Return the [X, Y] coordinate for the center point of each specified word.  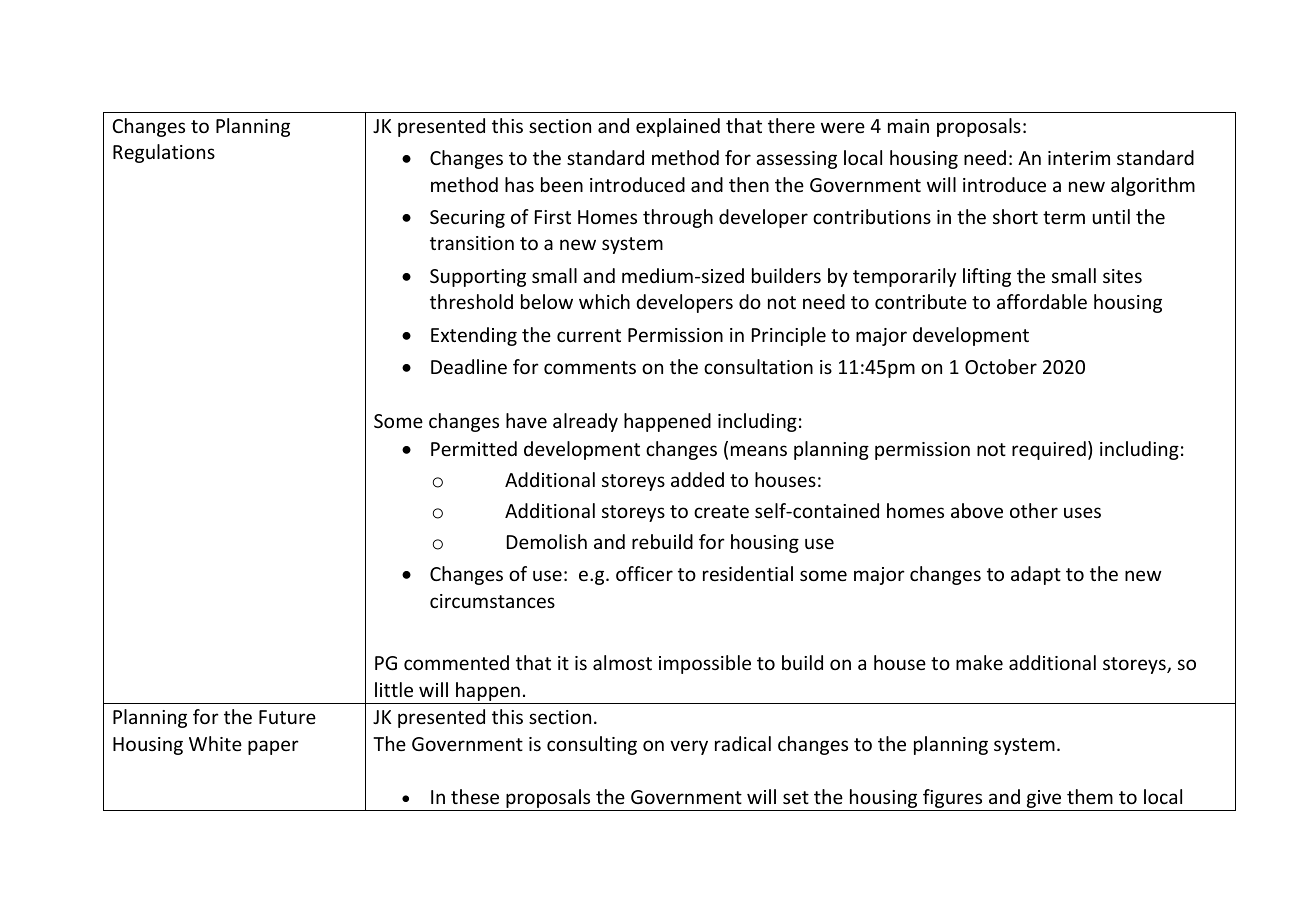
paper [273, 747]
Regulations [164, 153]
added [697, 479]
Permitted [474, 448]
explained [678, 127]
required [1049, 450]
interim [1079, 158]
